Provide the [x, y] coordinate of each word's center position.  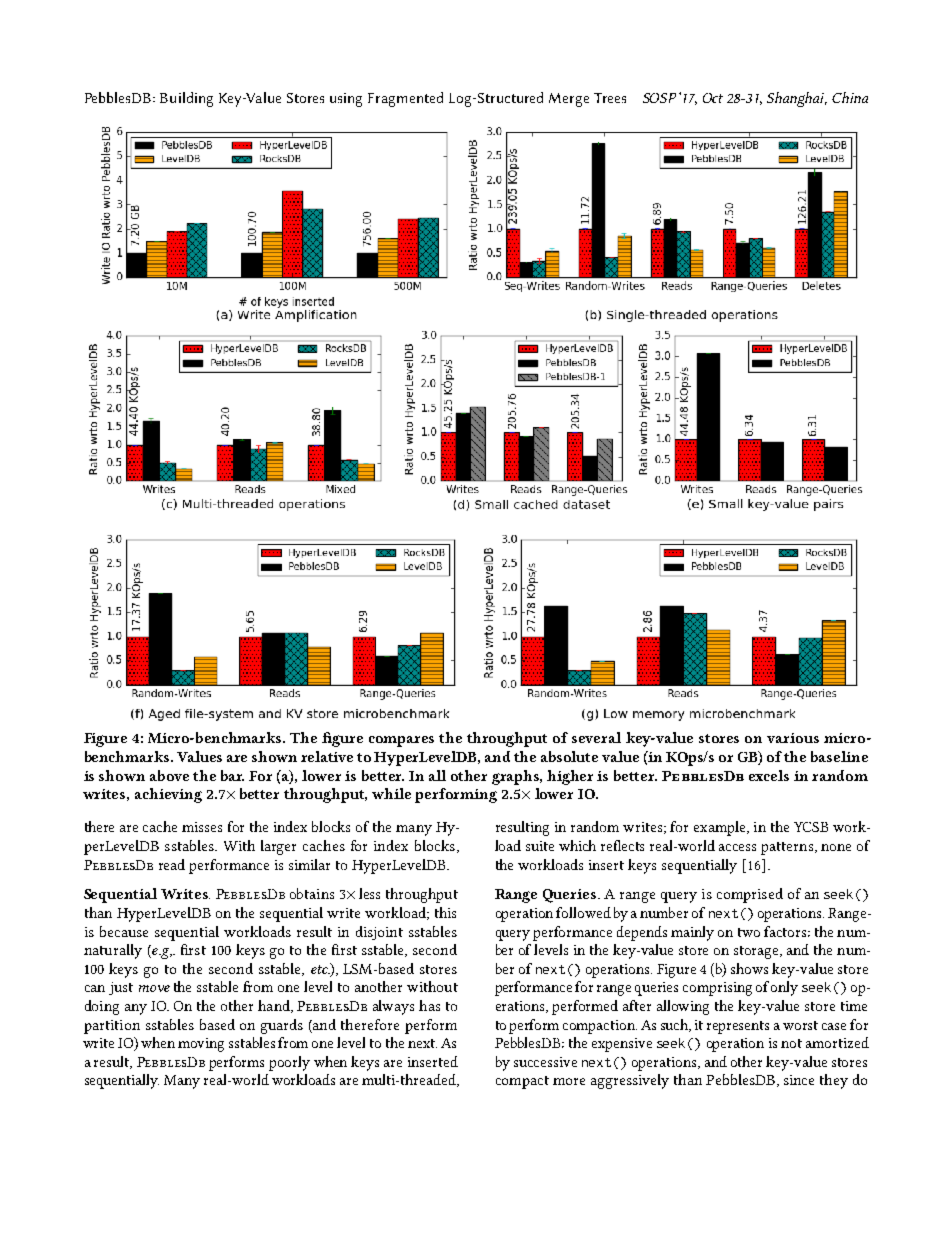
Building [186, 99]
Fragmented [405, 99]
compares [401, 741]
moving [201, 1045]
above [169, 775]
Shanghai [797, 99]
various [793, 738]
